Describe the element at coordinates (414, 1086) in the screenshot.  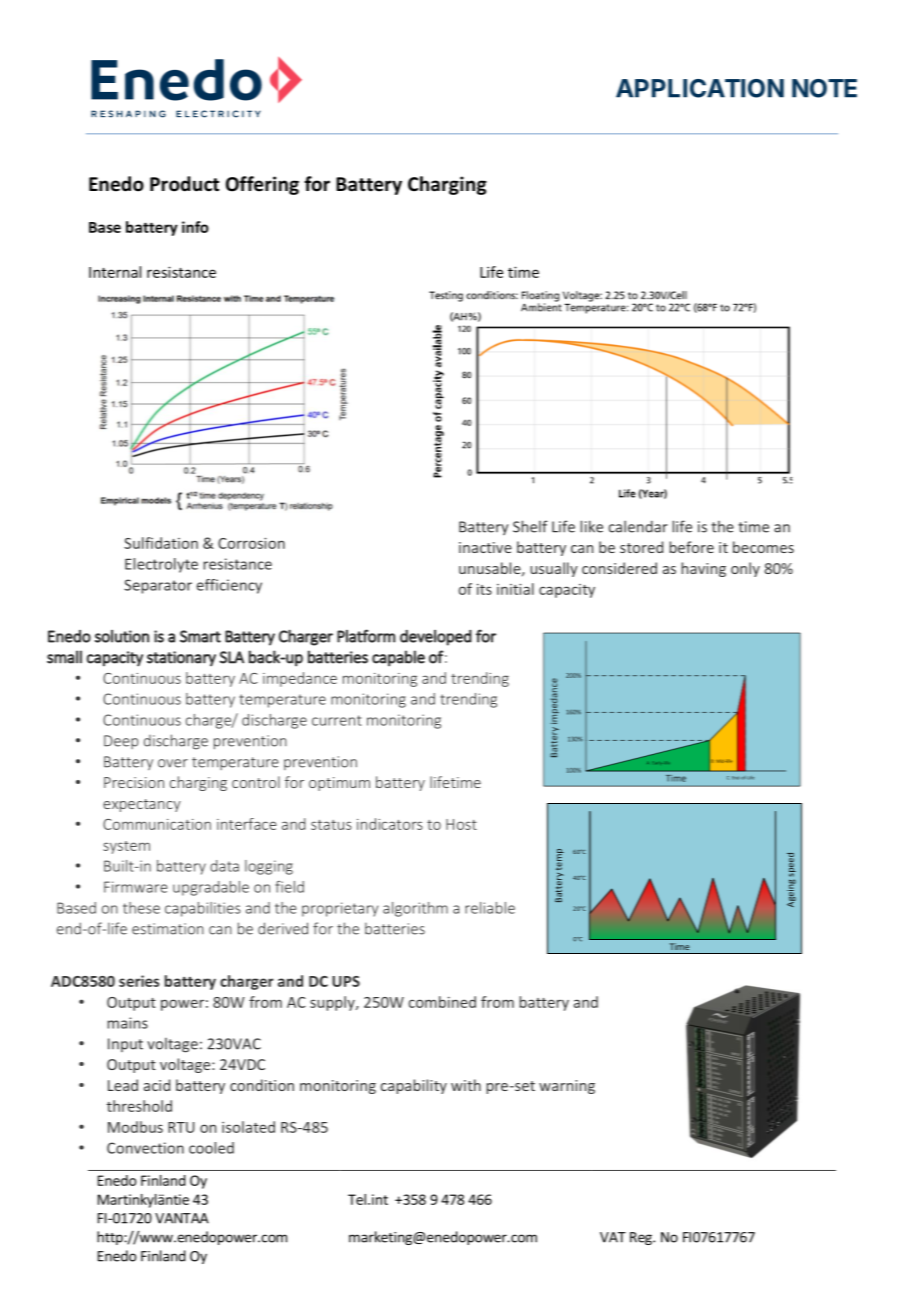
I see `capability` at that location.
